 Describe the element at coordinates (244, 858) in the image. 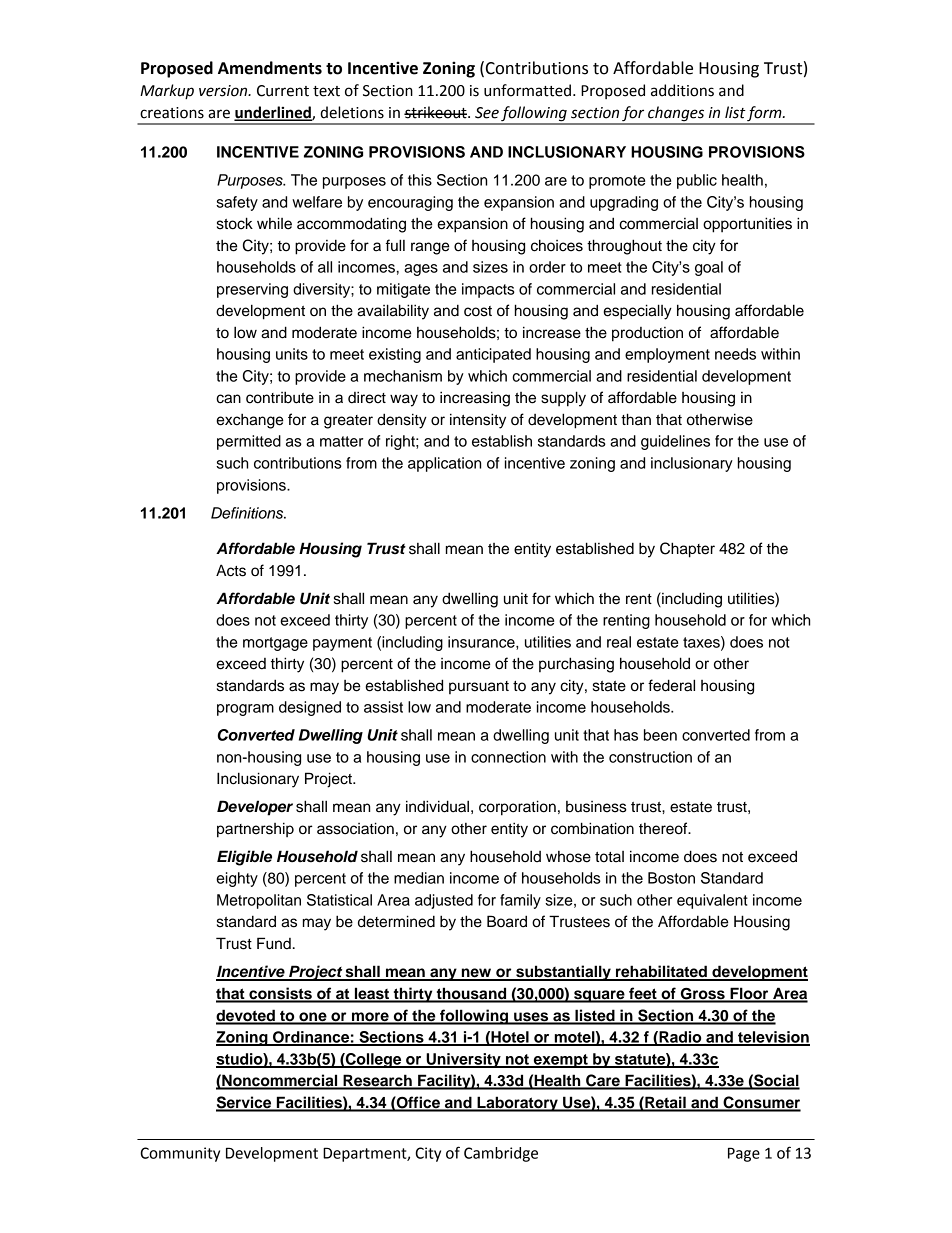

I see `Eligible` at that location.
